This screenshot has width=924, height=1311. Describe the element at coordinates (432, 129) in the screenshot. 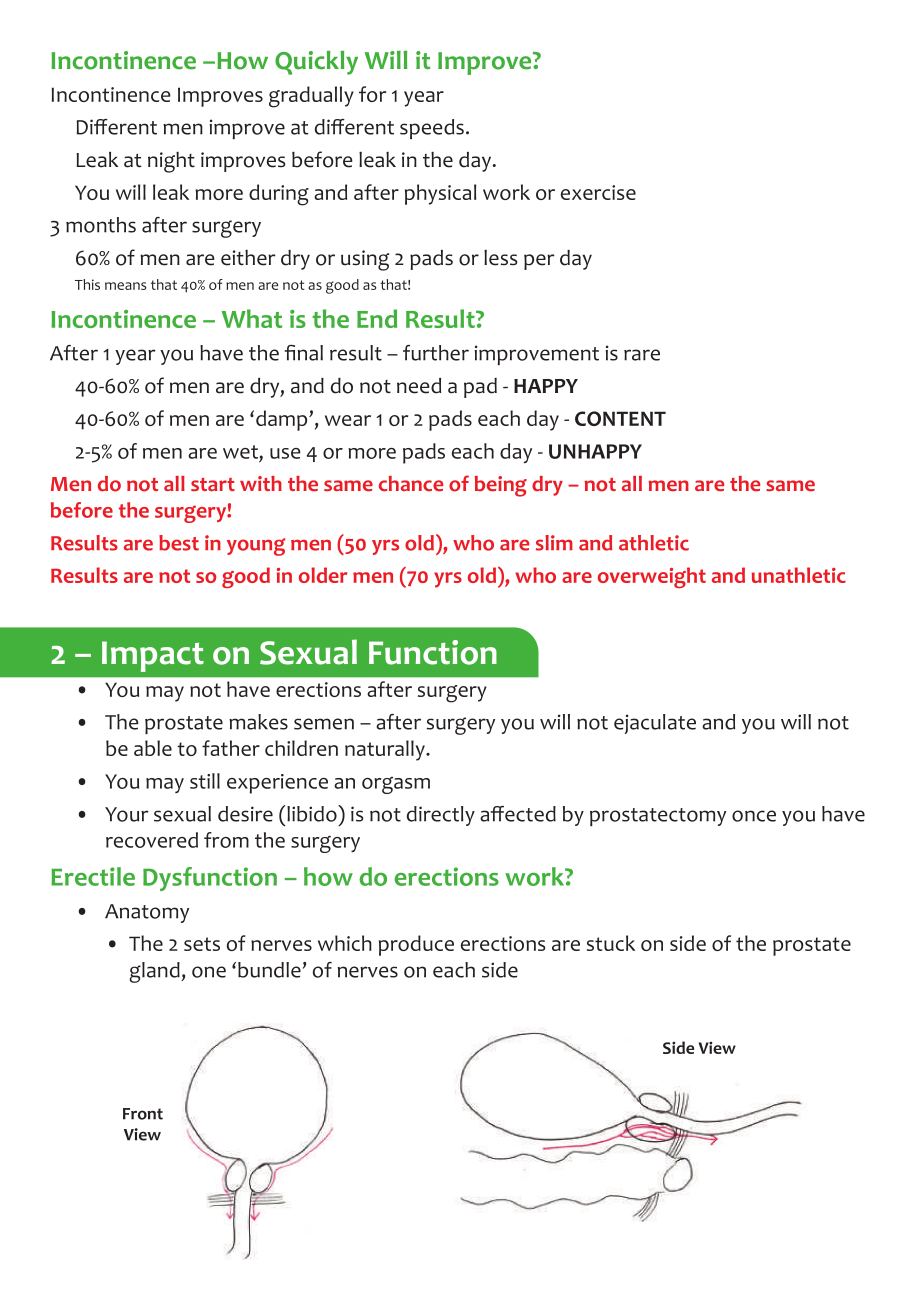

I see `speeds` at that location.
